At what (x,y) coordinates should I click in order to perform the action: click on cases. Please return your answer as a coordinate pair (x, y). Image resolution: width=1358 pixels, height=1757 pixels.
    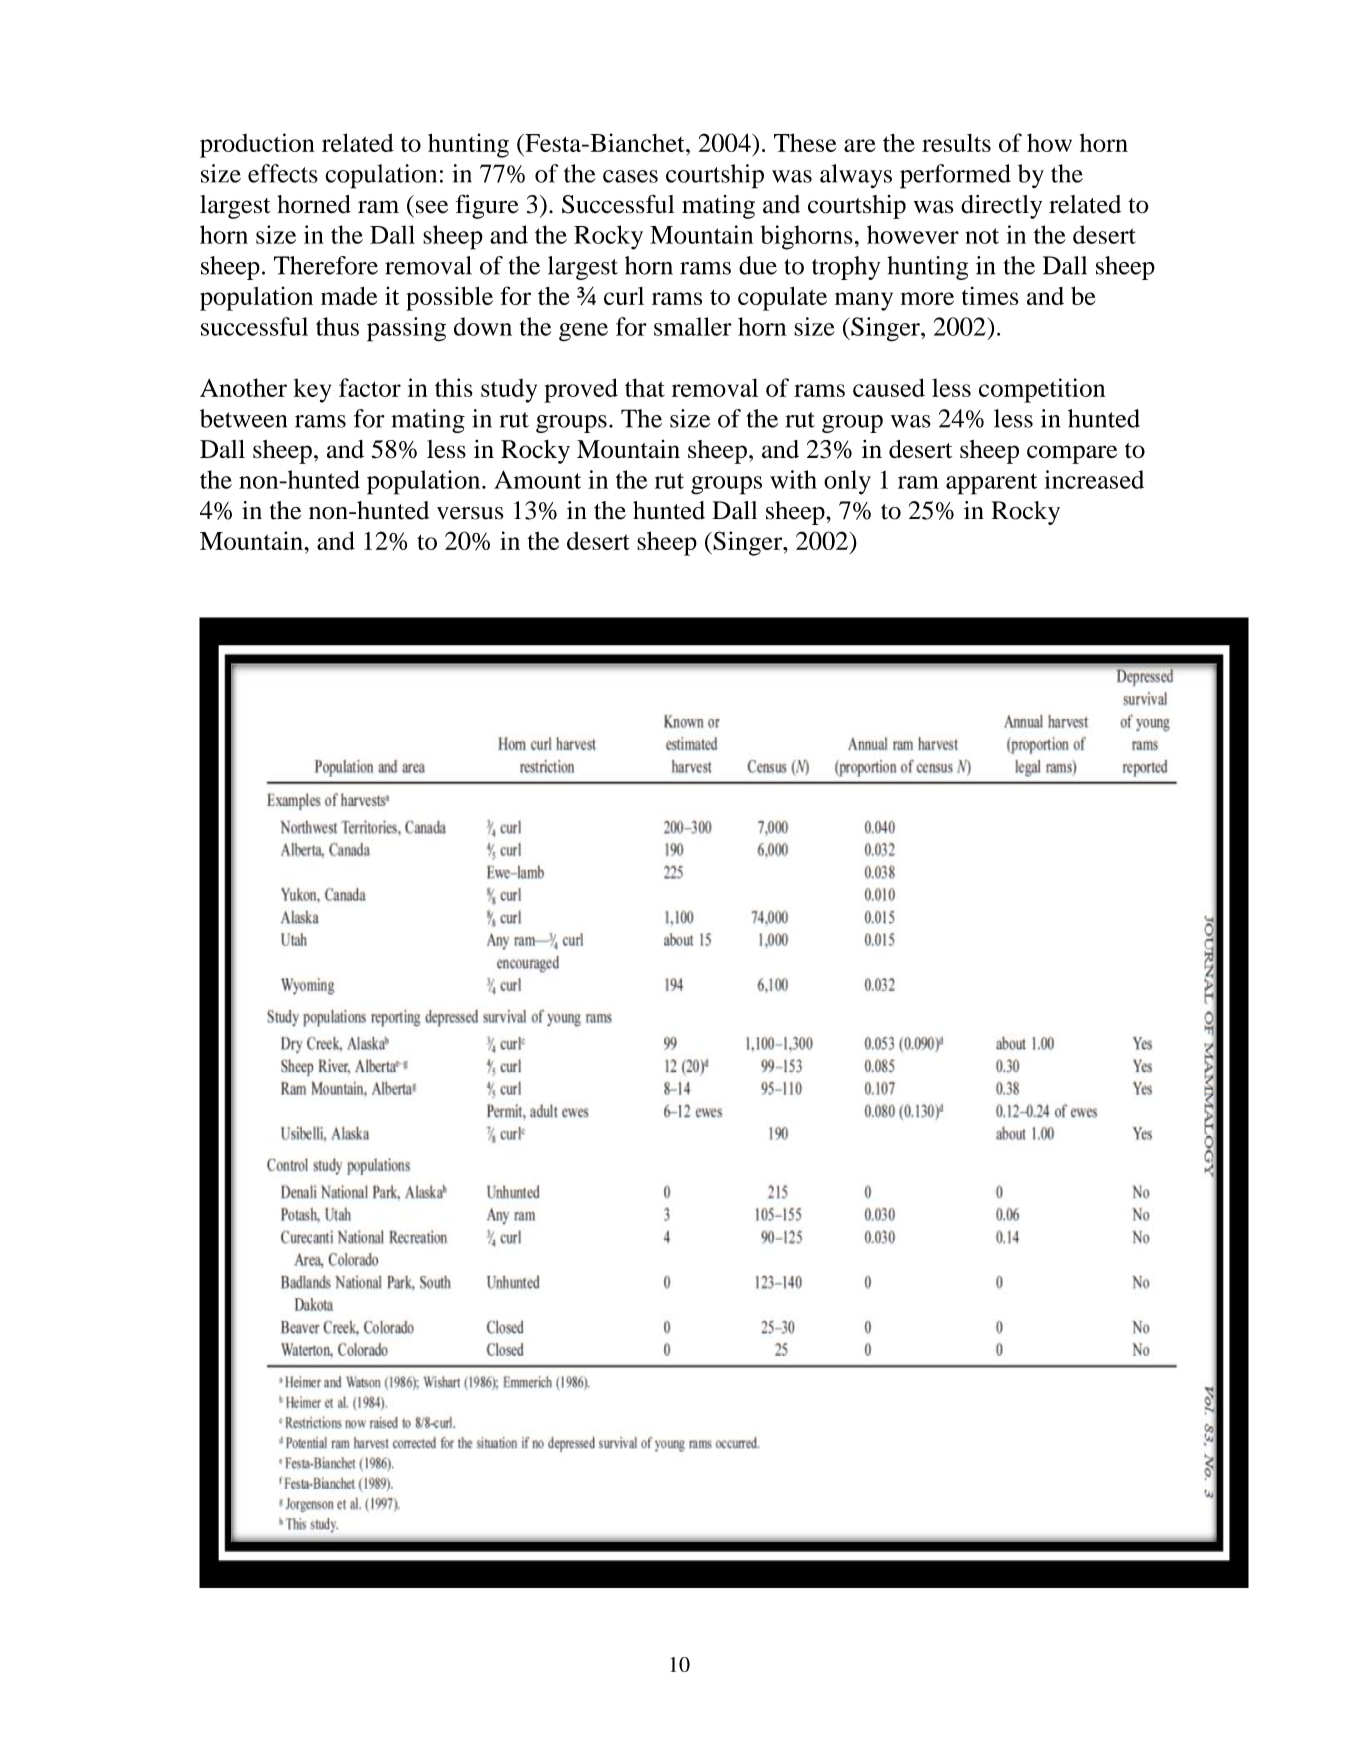
    Looking at the image, I should click on (630, 176).
